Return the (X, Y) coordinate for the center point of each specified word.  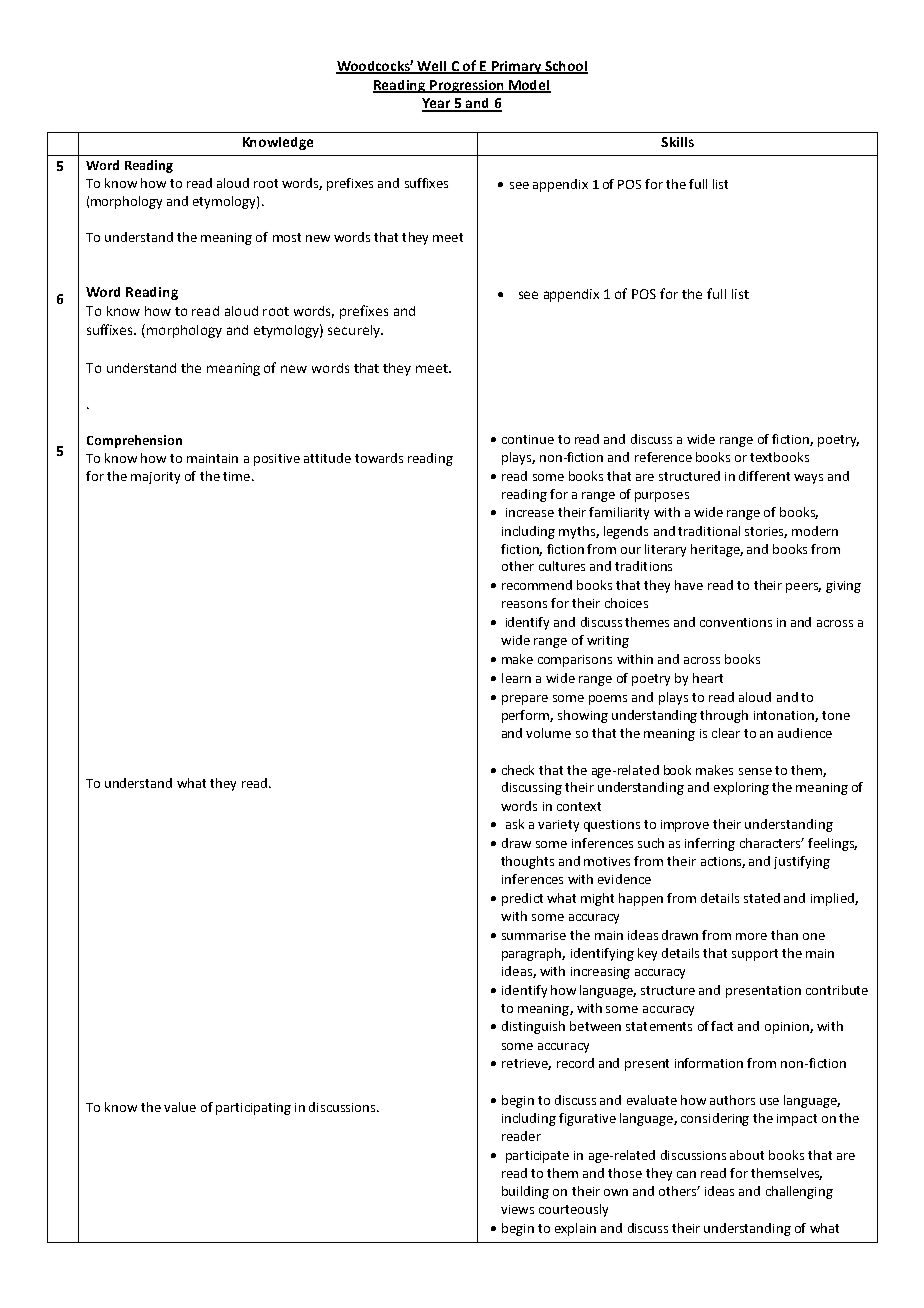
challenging (799, 1192)
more (751, 936)
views (517, 1209)
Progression (467, 86)
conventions (736, 622)
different (764, 476)
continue (528, 439)
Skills (677, 142)
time (236, 476)
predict (522, 899)
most (287, 237)
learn (516, 678)
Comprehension (134, 441)
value (180, 1107)
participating (253, 1109)
